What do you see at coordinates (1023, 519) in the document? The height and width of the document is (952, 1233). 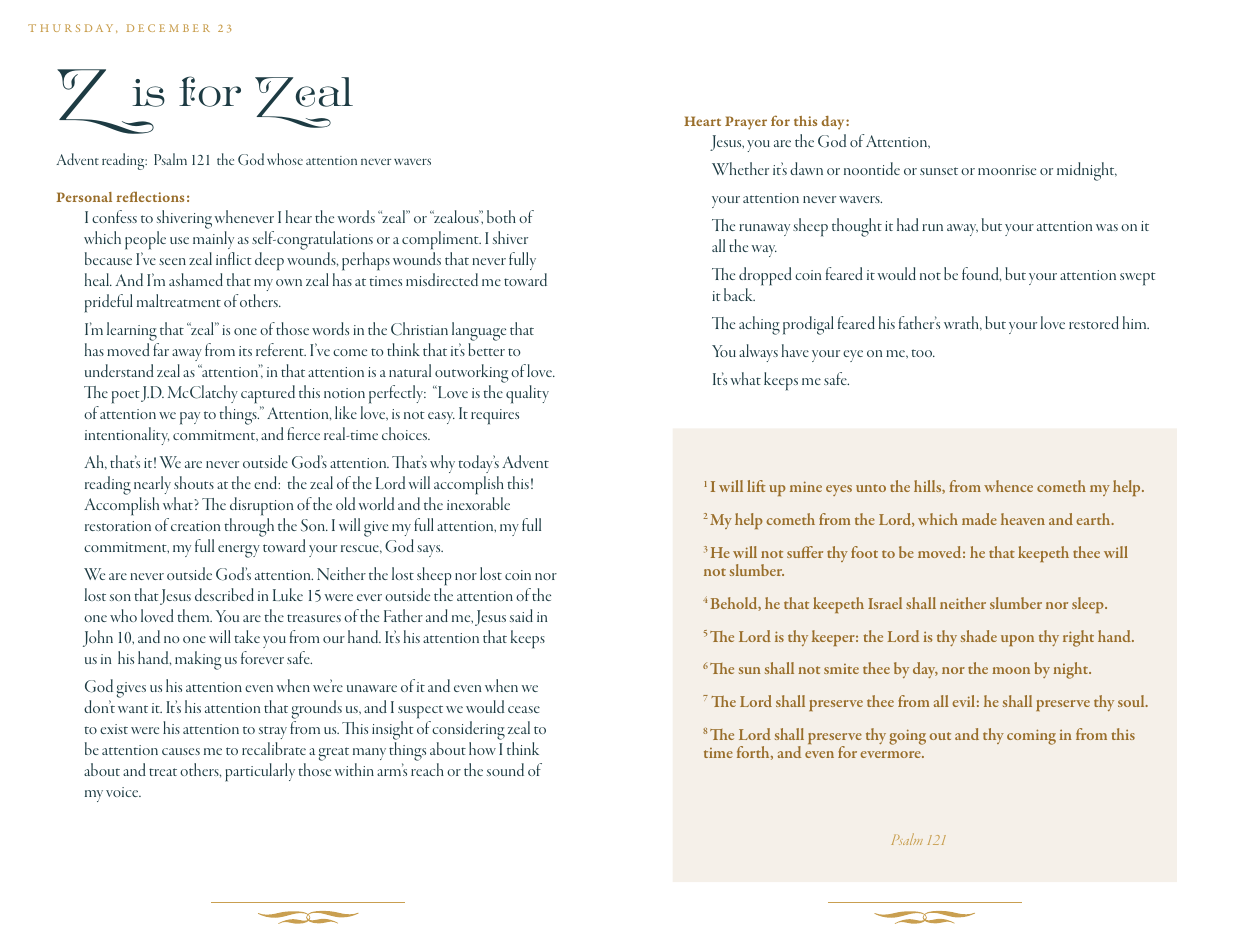 I see `heaven` at bounding box center [1023, 519].
